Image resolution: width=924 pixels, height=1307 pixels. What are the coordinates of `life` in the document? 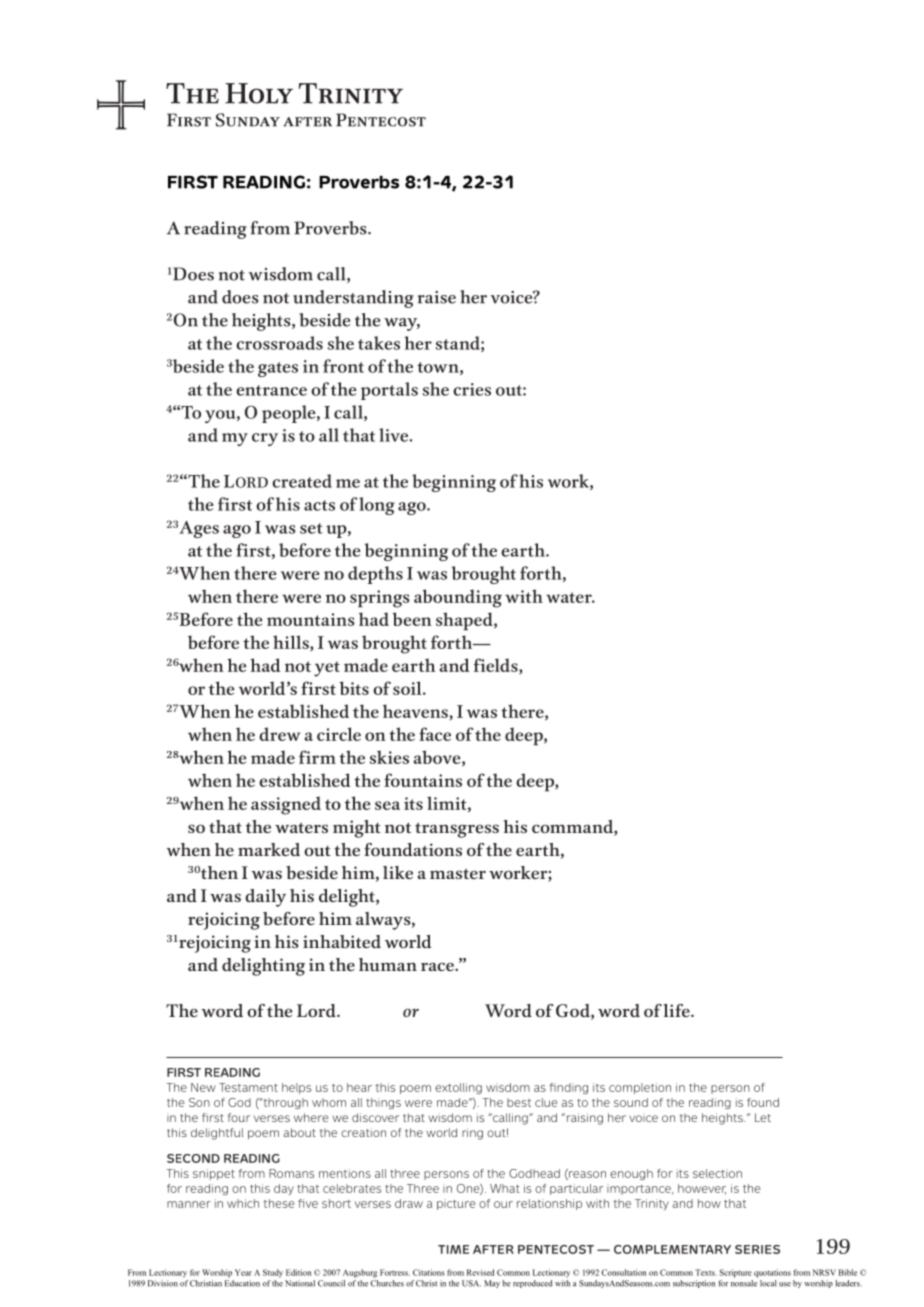 It's located at (677, 1010).
